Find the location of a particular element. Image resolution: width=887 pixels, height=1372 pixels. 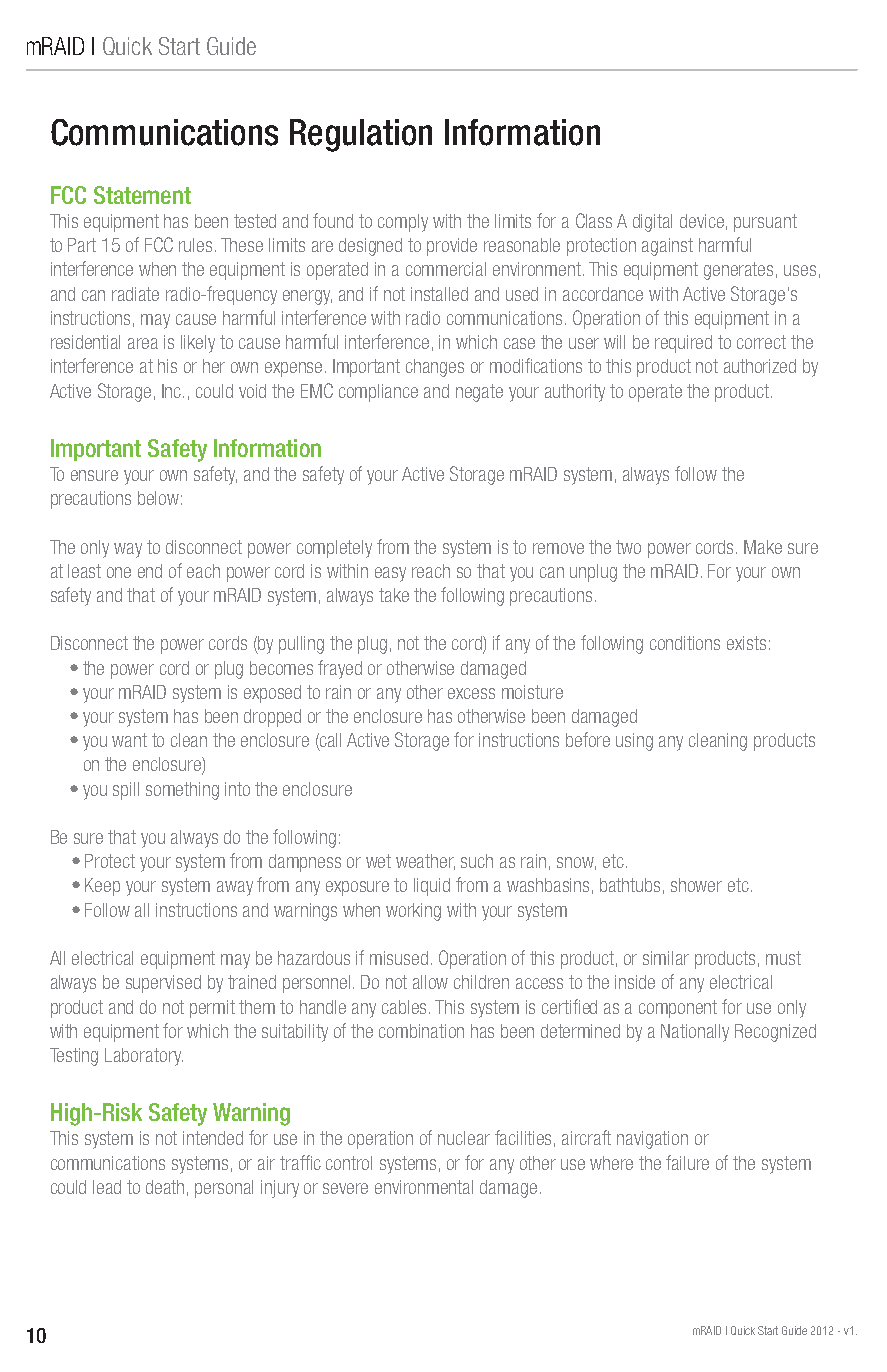

Statement is located at coordinates (142, 195).
